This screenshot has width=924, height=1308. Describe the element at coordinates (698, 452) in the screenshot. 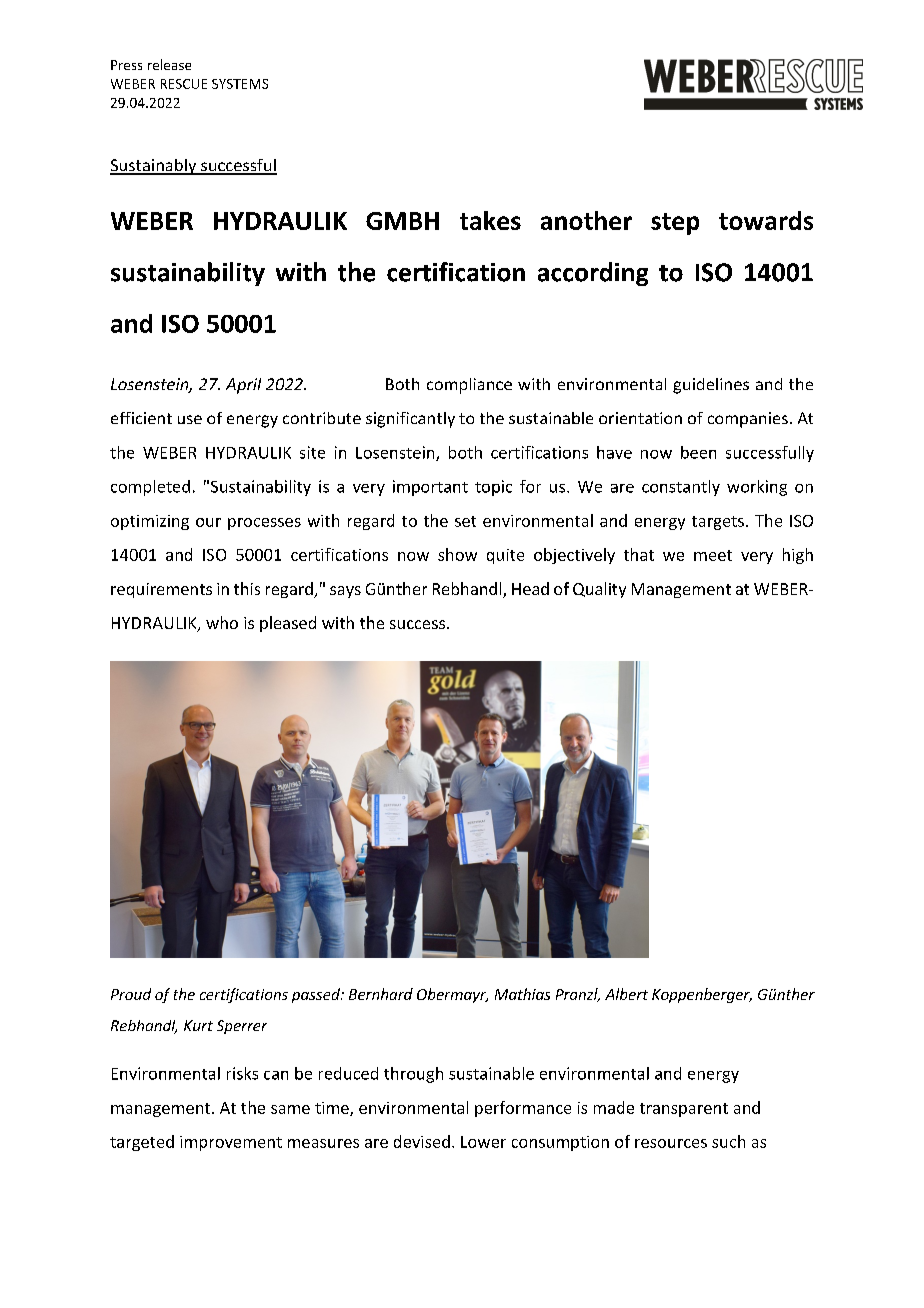

I see `been` at that location.
